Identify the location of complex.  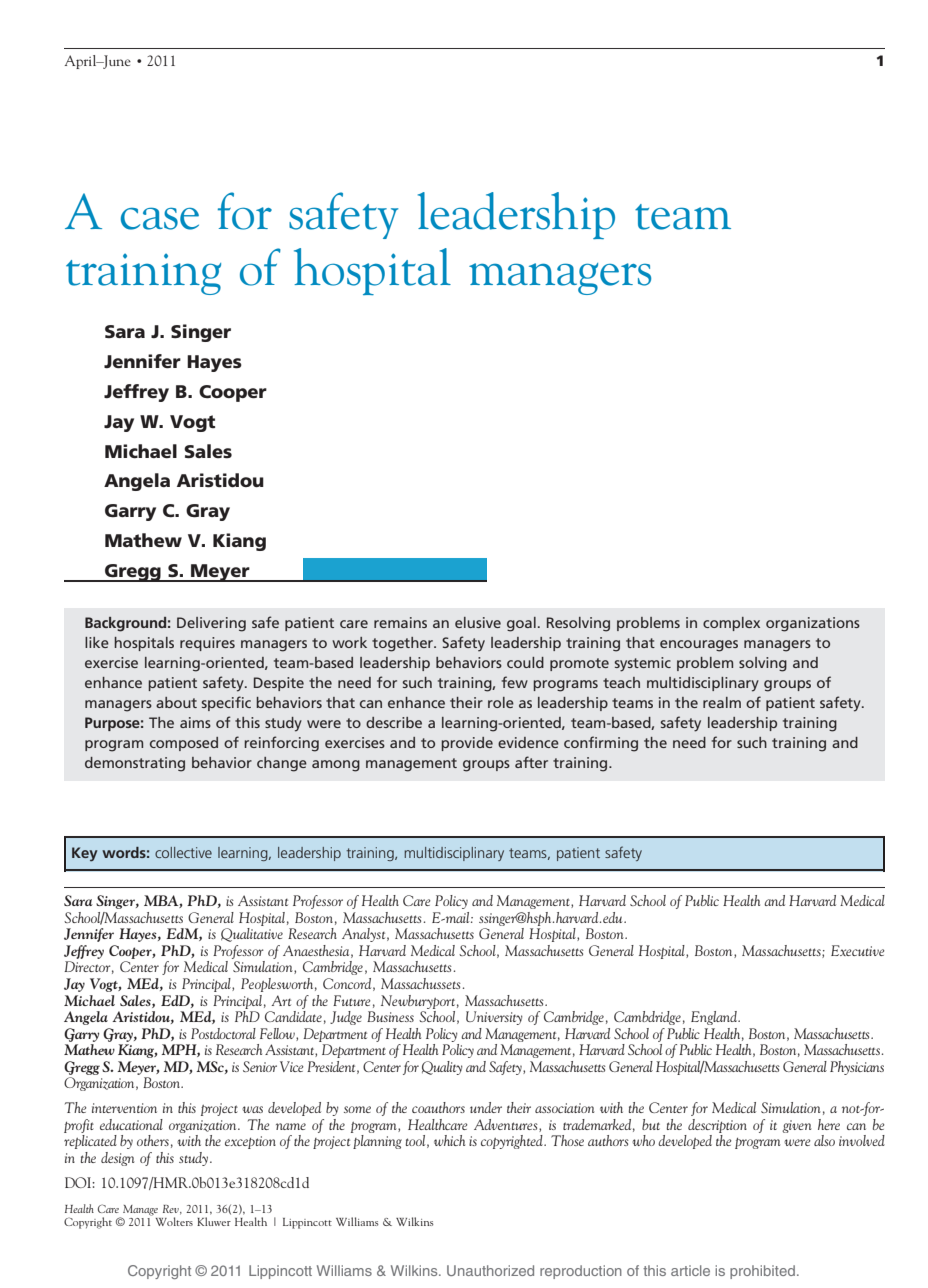
(731, 624).
